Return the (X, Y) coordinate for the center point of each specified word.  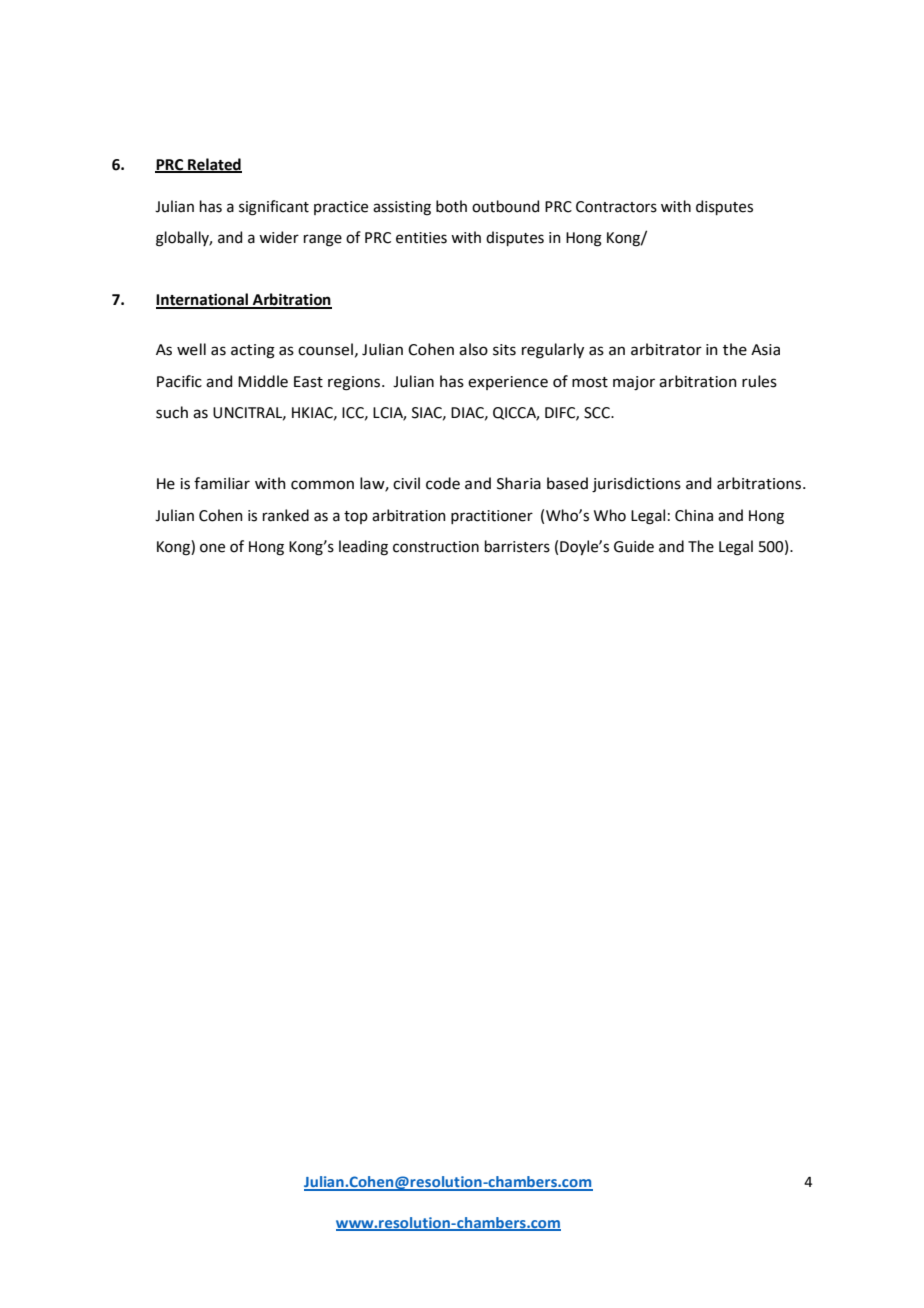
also (473, 349)
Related (214, 165)
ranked (286, 515)
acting (253, 351)
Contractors (616, 207)
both (451, 206)
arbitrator (666, 349)
